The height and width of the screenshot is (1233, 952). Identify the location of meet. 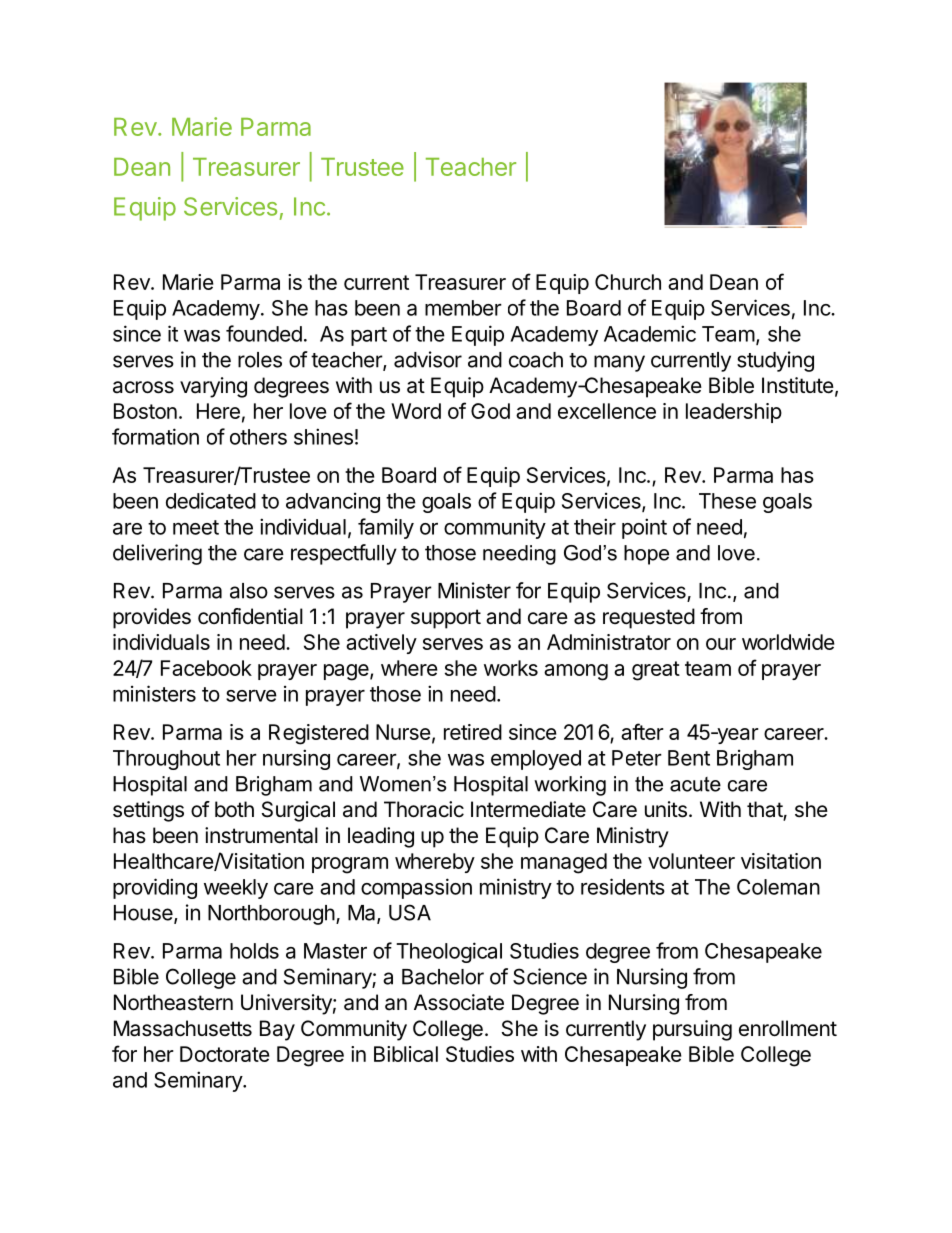
(196, 527).
